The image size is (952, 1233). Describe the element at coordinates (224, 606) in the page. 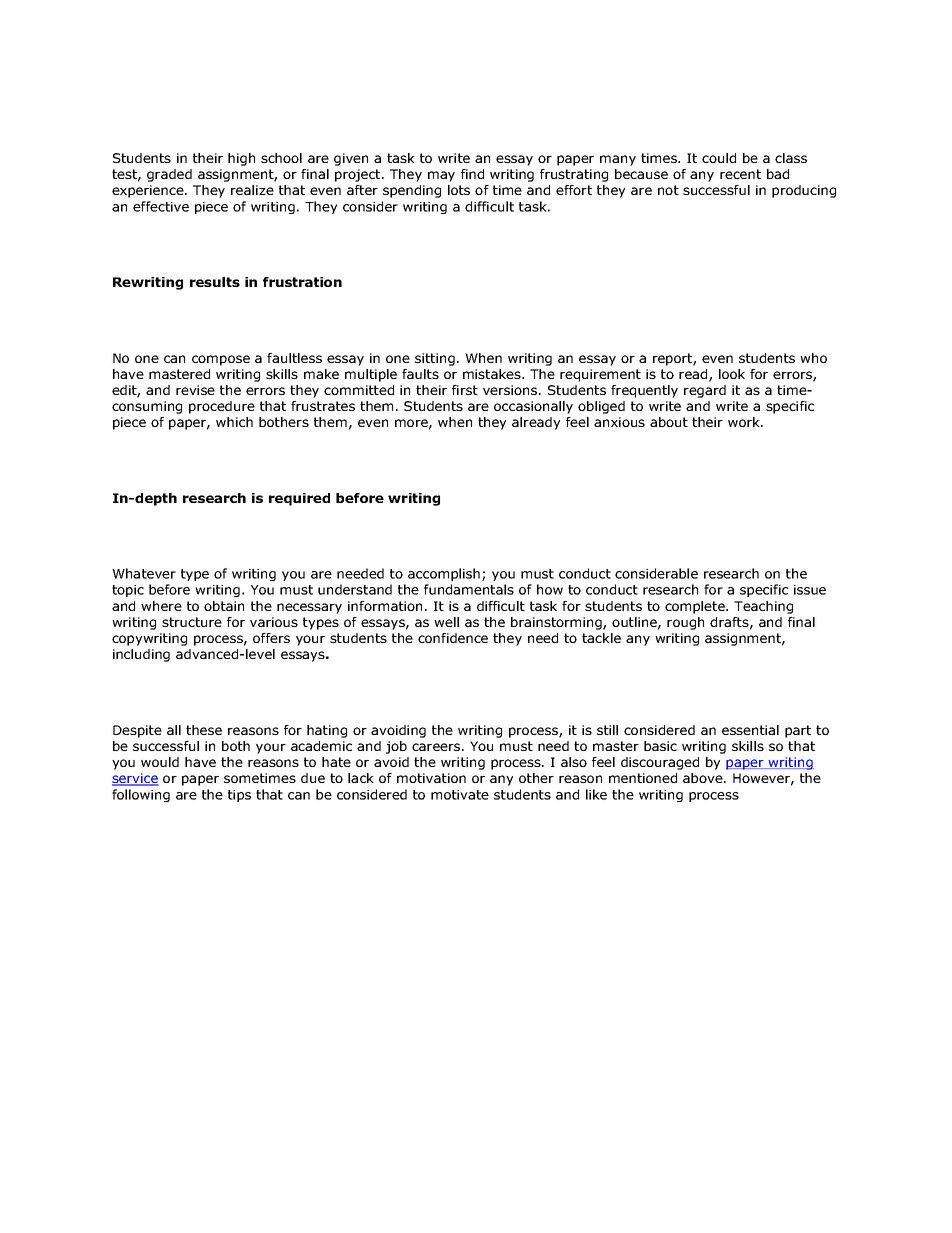

I see `obtain` at that location.
